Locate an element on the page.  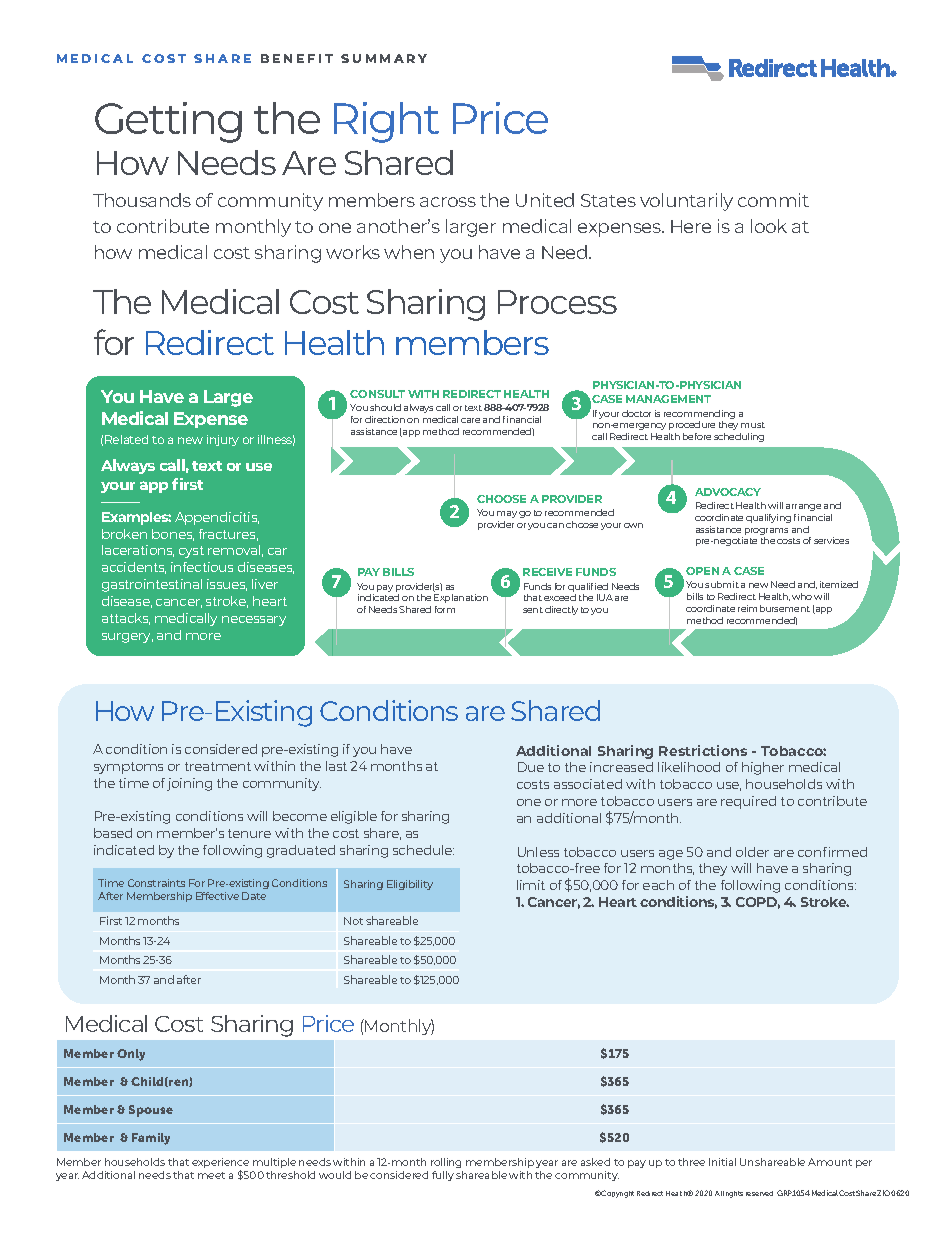
experience is located at coordinates (220, 1164).
